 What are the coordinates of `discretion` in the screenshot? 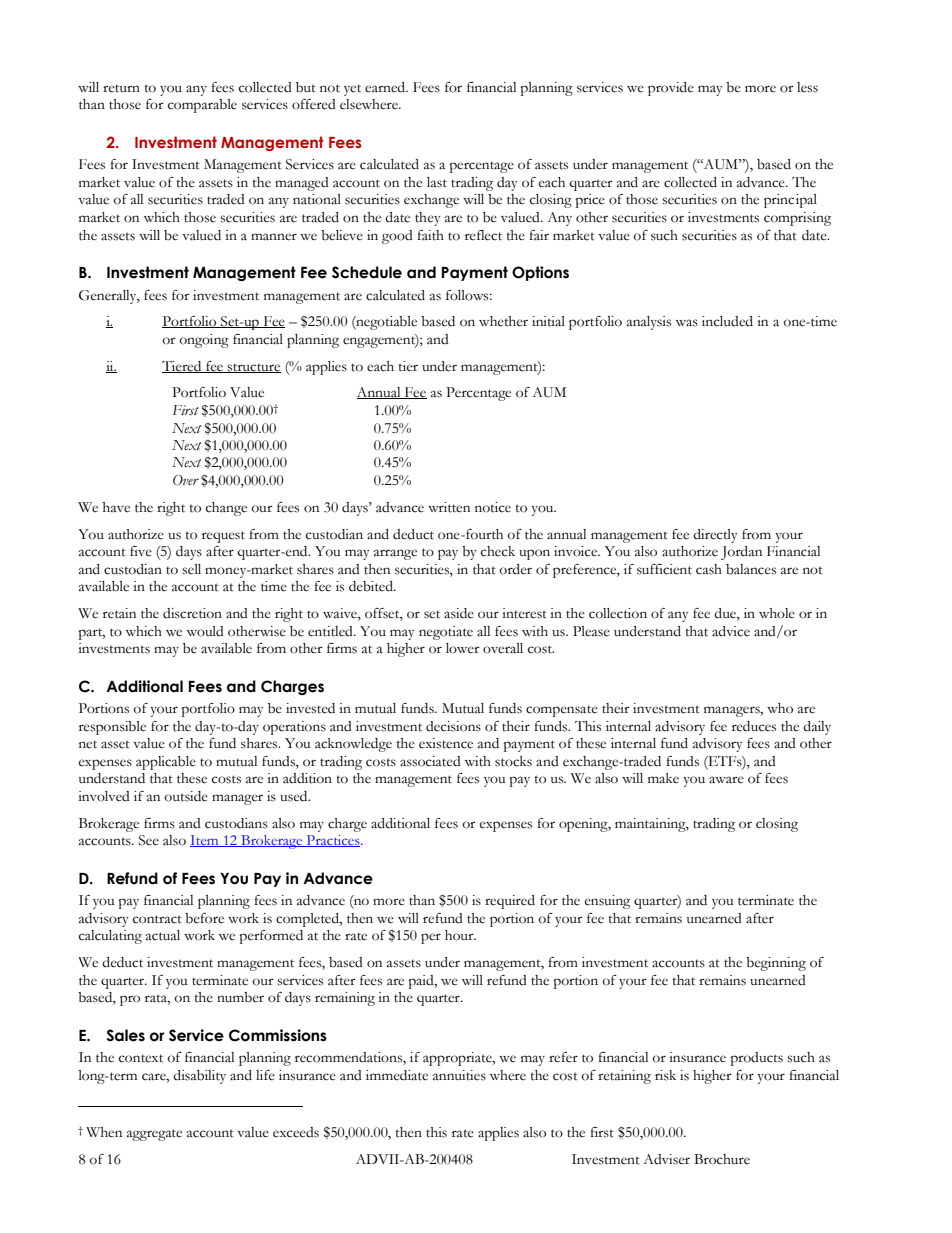 It's located at (192, 613).
